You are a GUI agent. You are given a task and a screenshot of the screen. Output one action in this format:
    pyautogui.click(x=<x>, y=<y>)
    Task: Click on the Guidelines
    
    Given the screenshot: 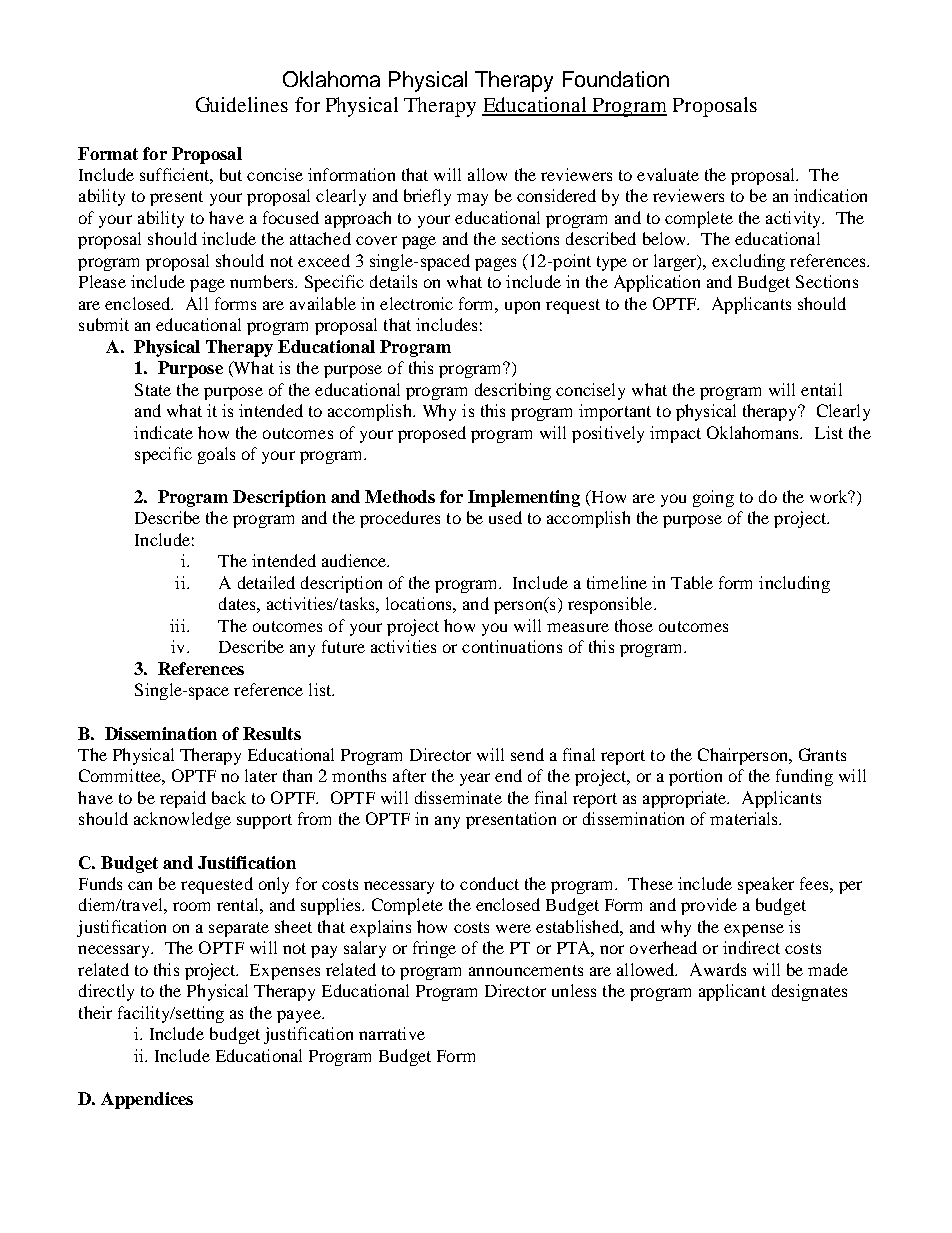 What is the action you would take?
    pyautogui.click(x=242, y=104)
